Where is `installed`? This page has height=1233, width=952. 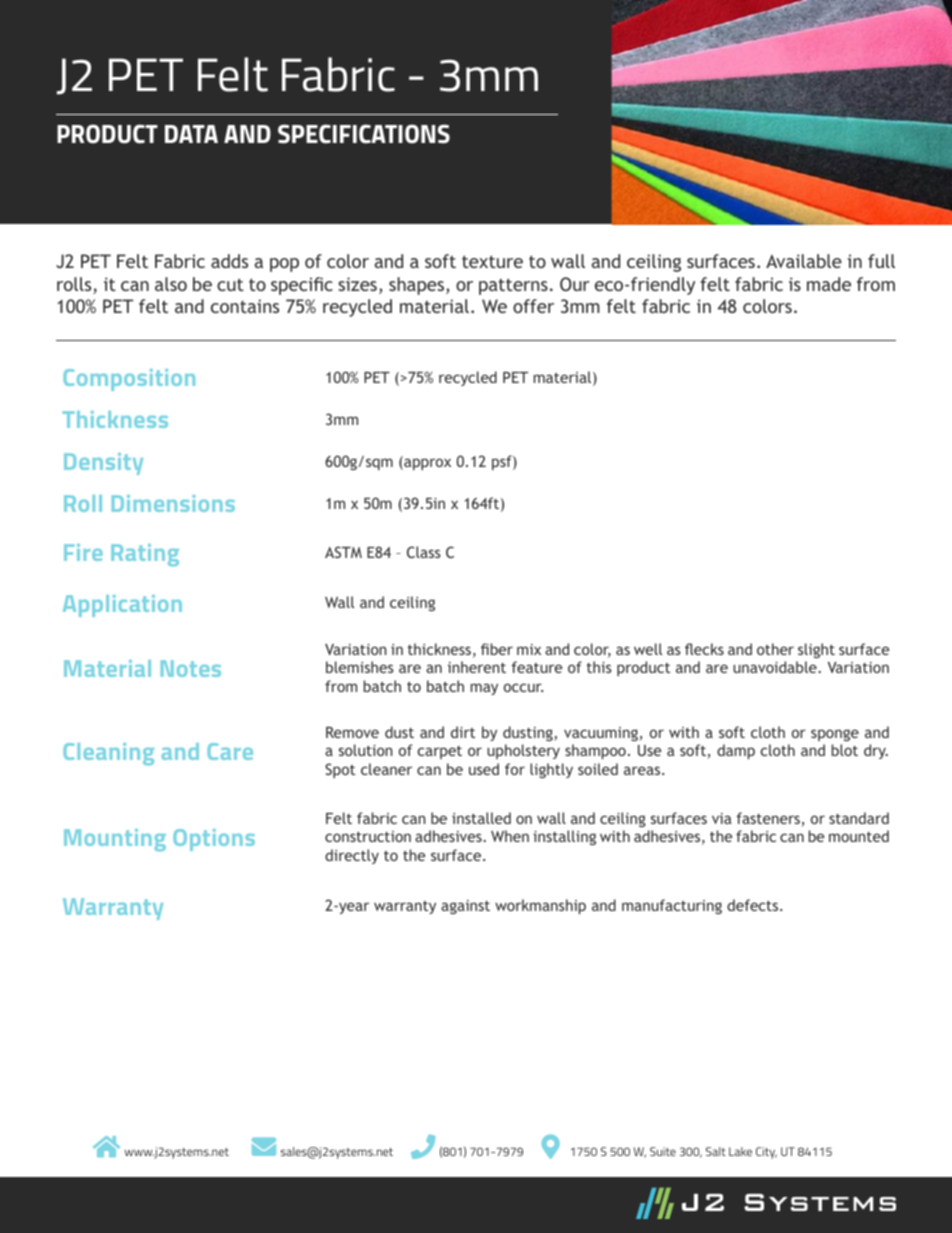 installed is located at coordinates (481, 818).
